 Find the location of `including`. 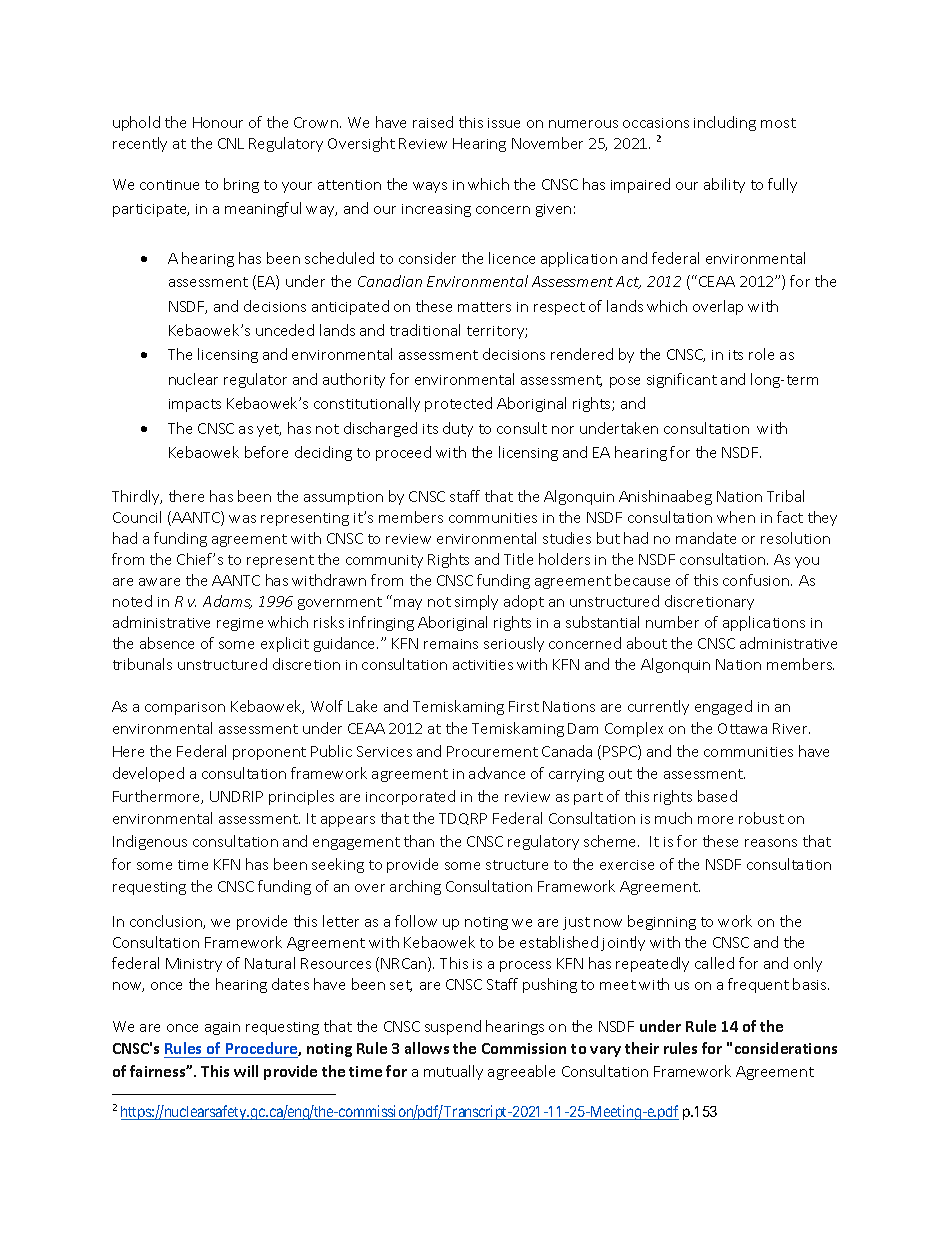

including is located at coordinates (725, 123).
